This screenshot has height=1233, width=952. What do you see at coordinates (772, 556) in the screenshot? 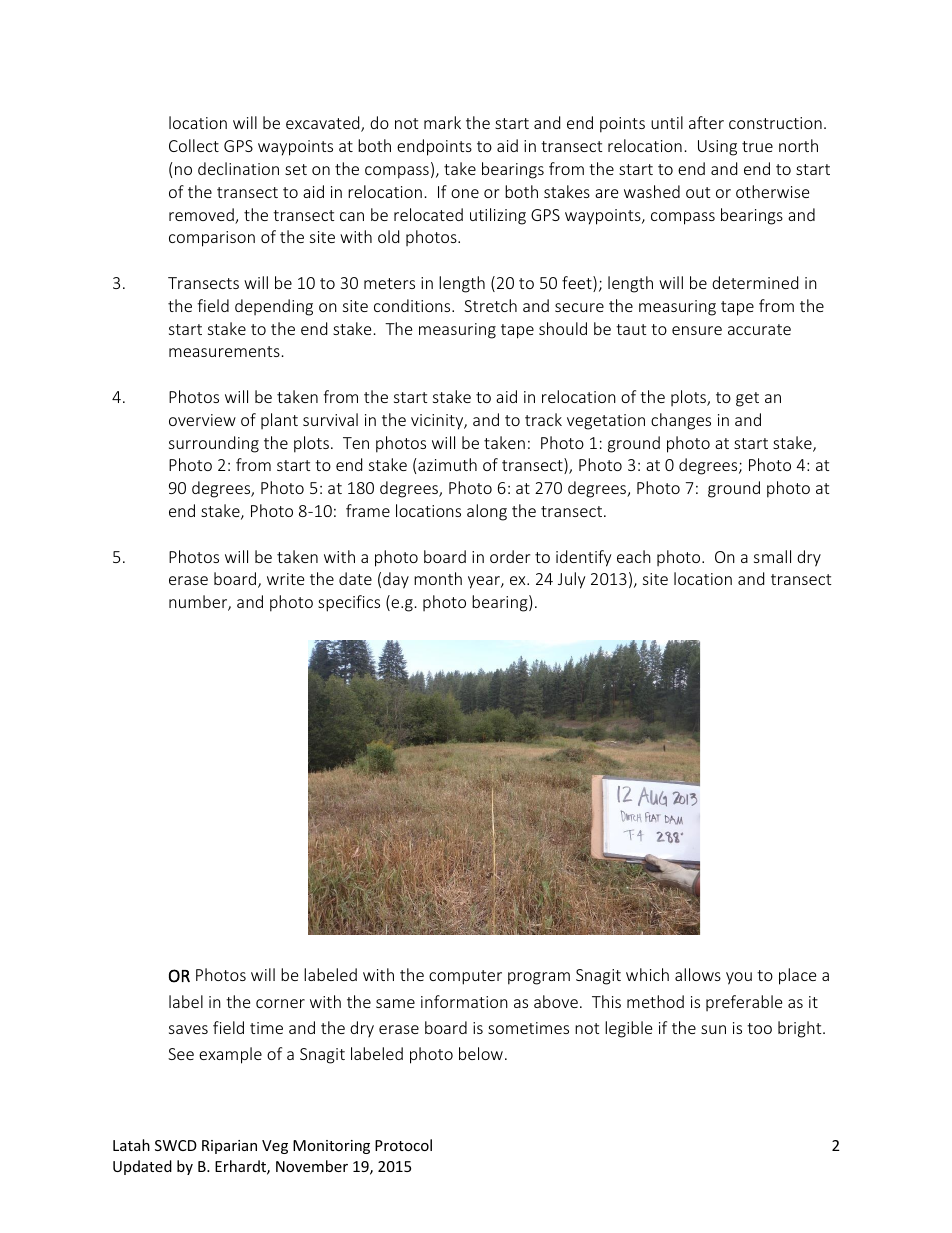
I see `small` at bounding box center [772, 556].
